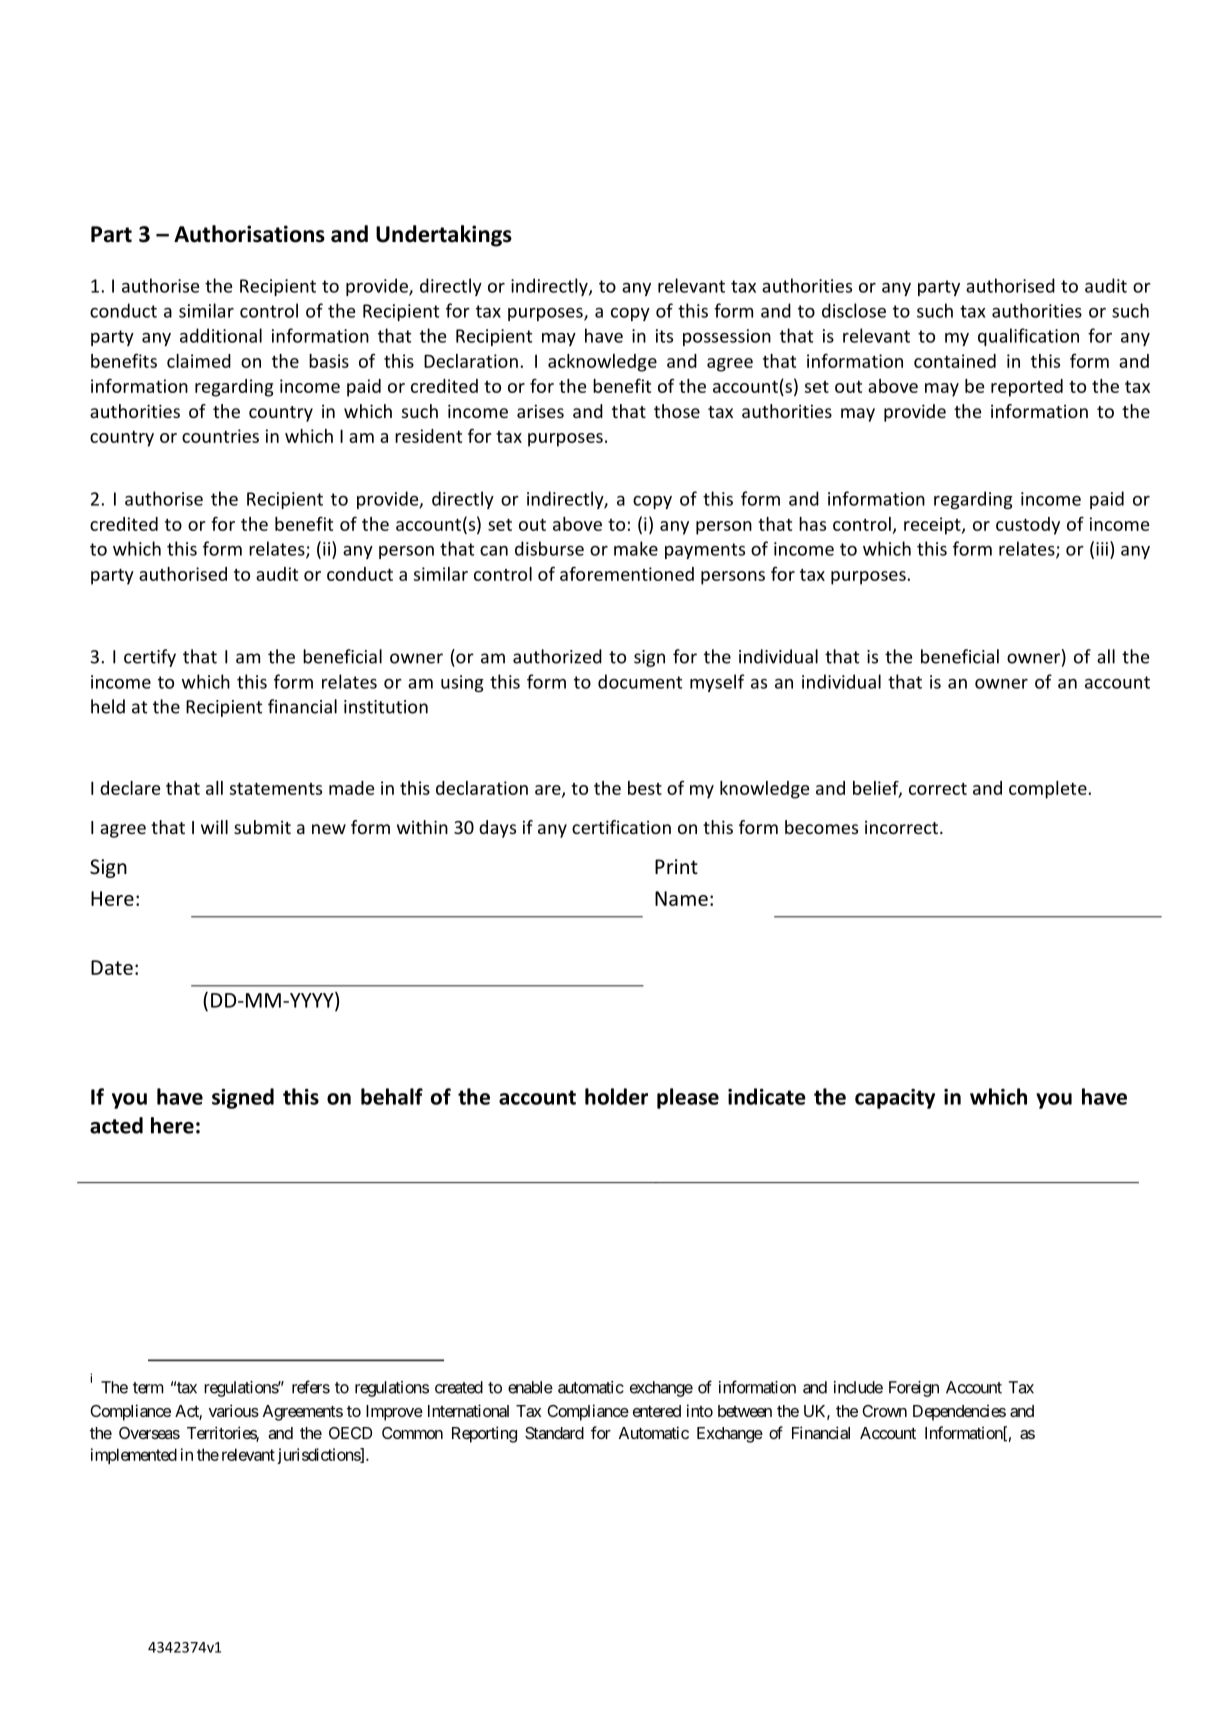  Describe the element at coordinates (627, 573) in the document. I see `aforementioned` at that location.
